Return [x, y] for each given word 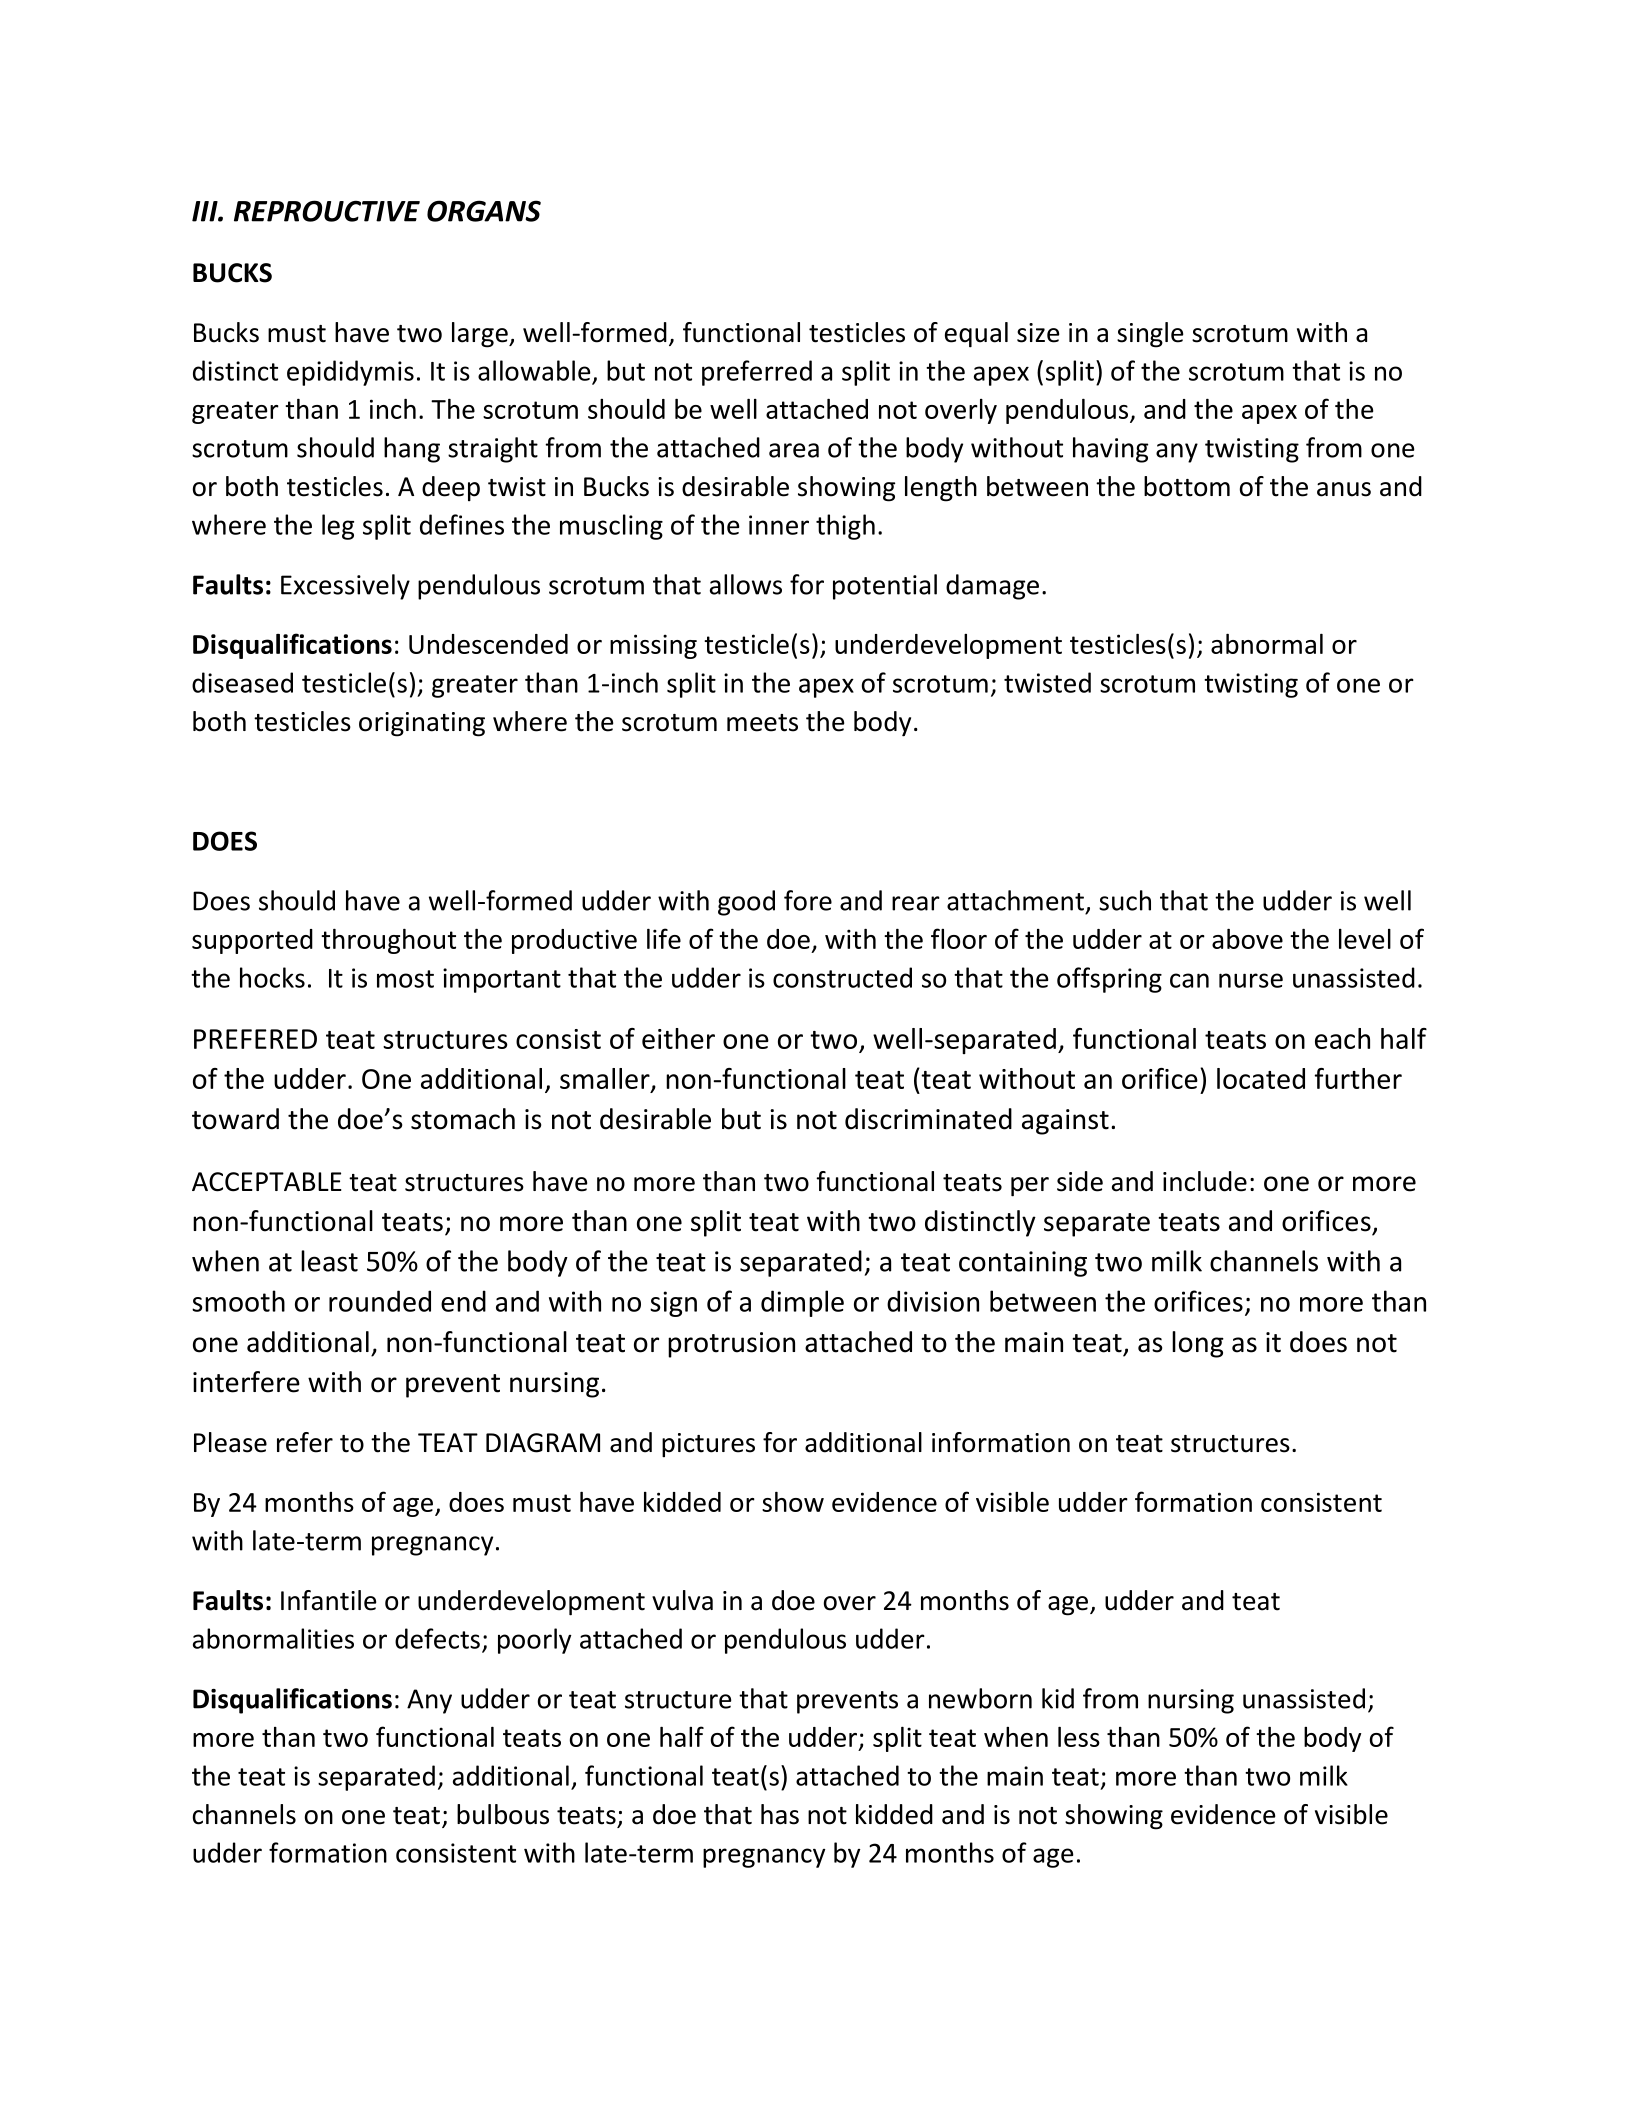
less [1079, 1737]
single [1150, 335]
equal [976, 335]
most [405, 979]
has [780, 1814]
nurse [1251, 980]
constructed [842, 977]
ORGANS [484, 211]
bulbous [503, 1814]
